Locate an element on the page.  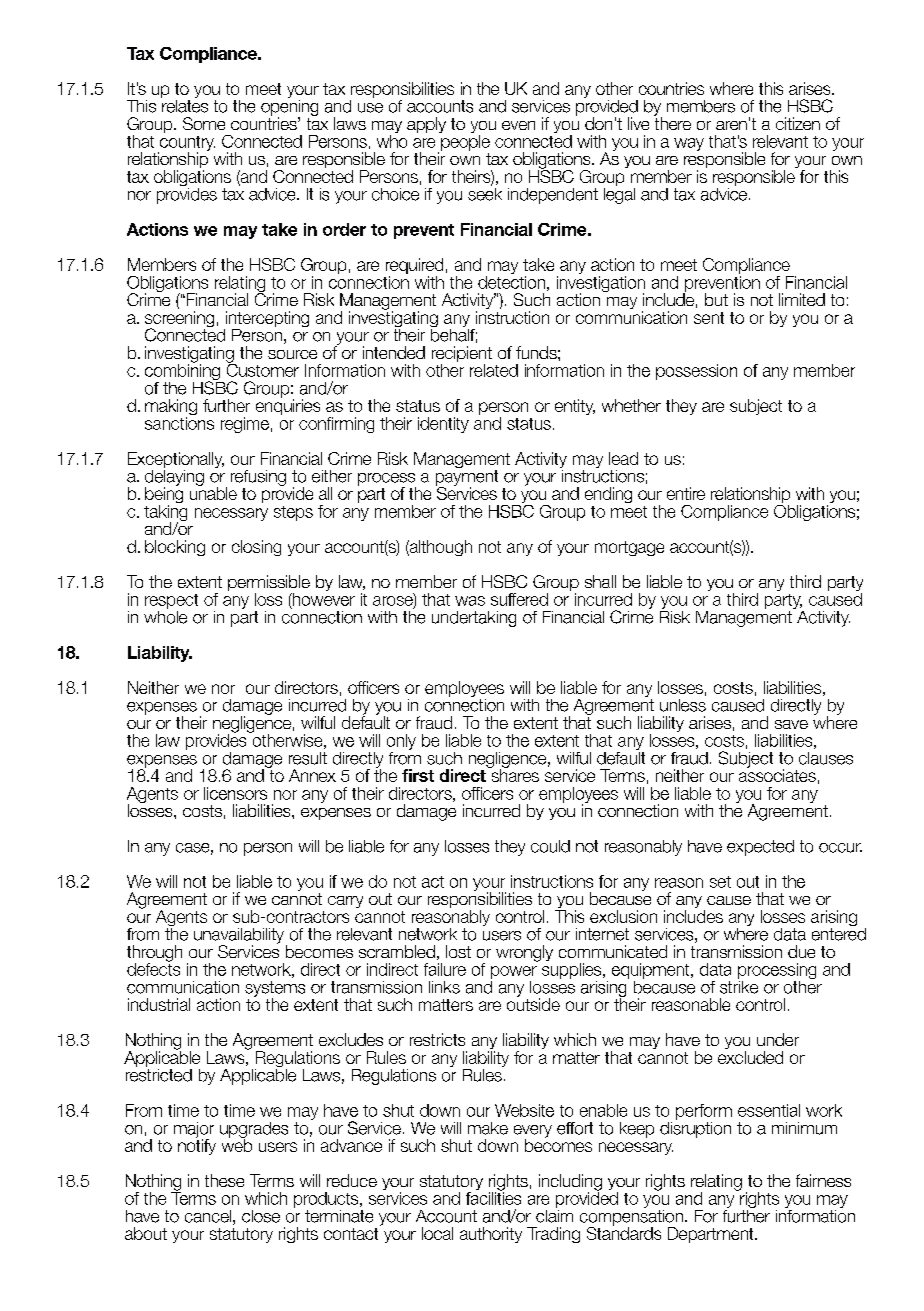
whole is located at coordinates (165, 616).
